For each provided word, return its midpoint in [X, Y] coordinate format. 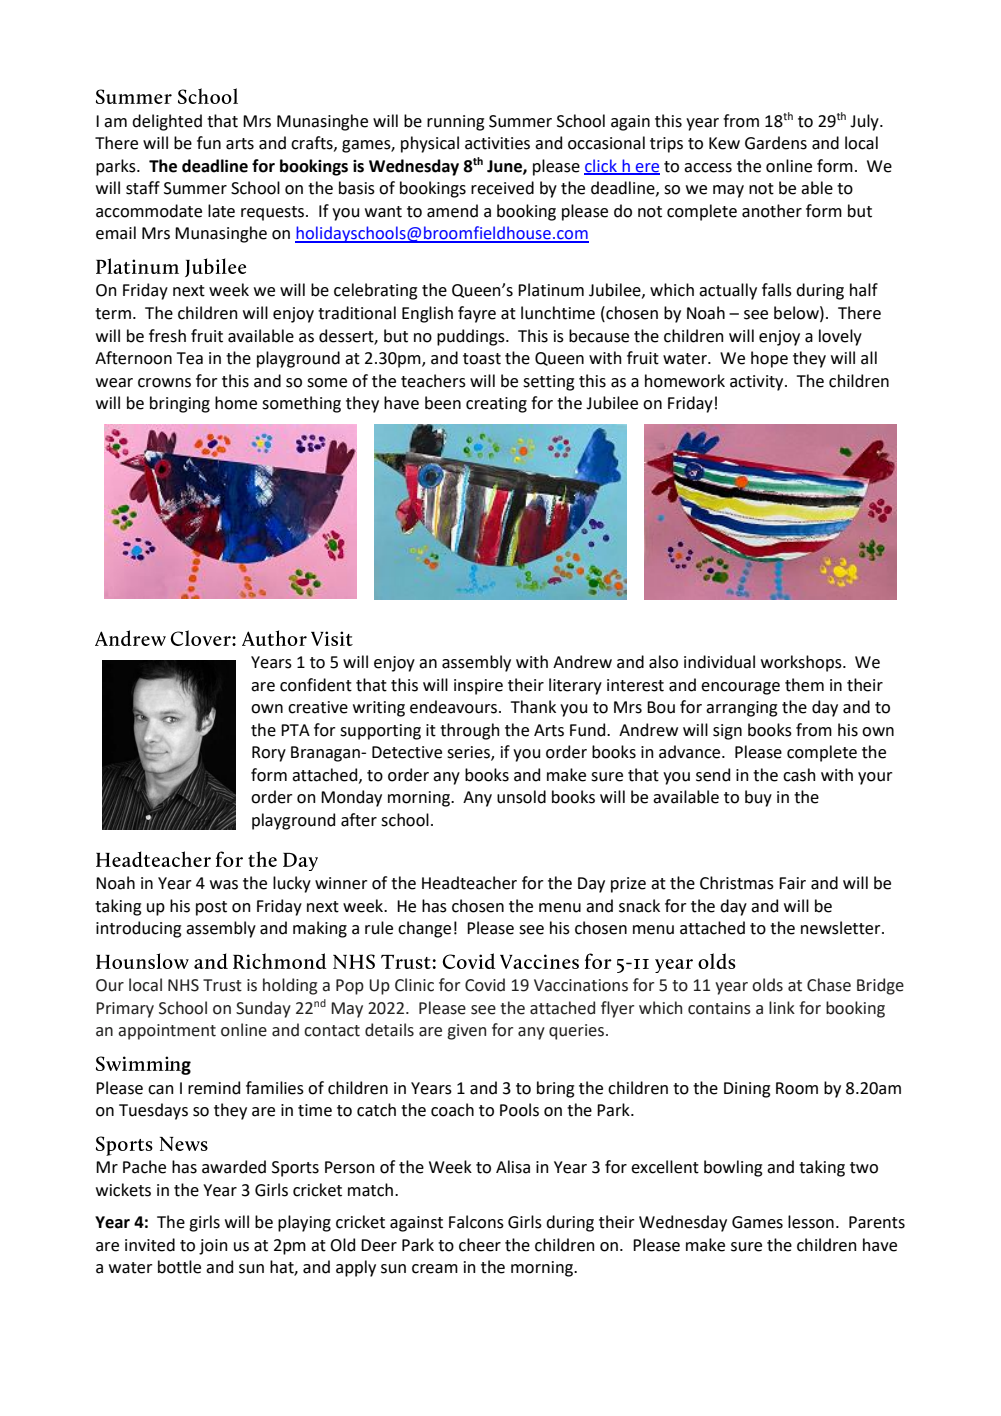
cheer [480, 1245]
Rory [269, 754]
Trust [222, 985]
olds [767, 985]
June [505, 167]
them [804, 685]
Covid [485, 985]
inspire [478, 687]
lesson [811, 1222]
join [213, 1247]
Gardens [776, 143]
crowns [164, 383]
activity [758, 383]
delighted [167, 122]
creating [496, 405]
